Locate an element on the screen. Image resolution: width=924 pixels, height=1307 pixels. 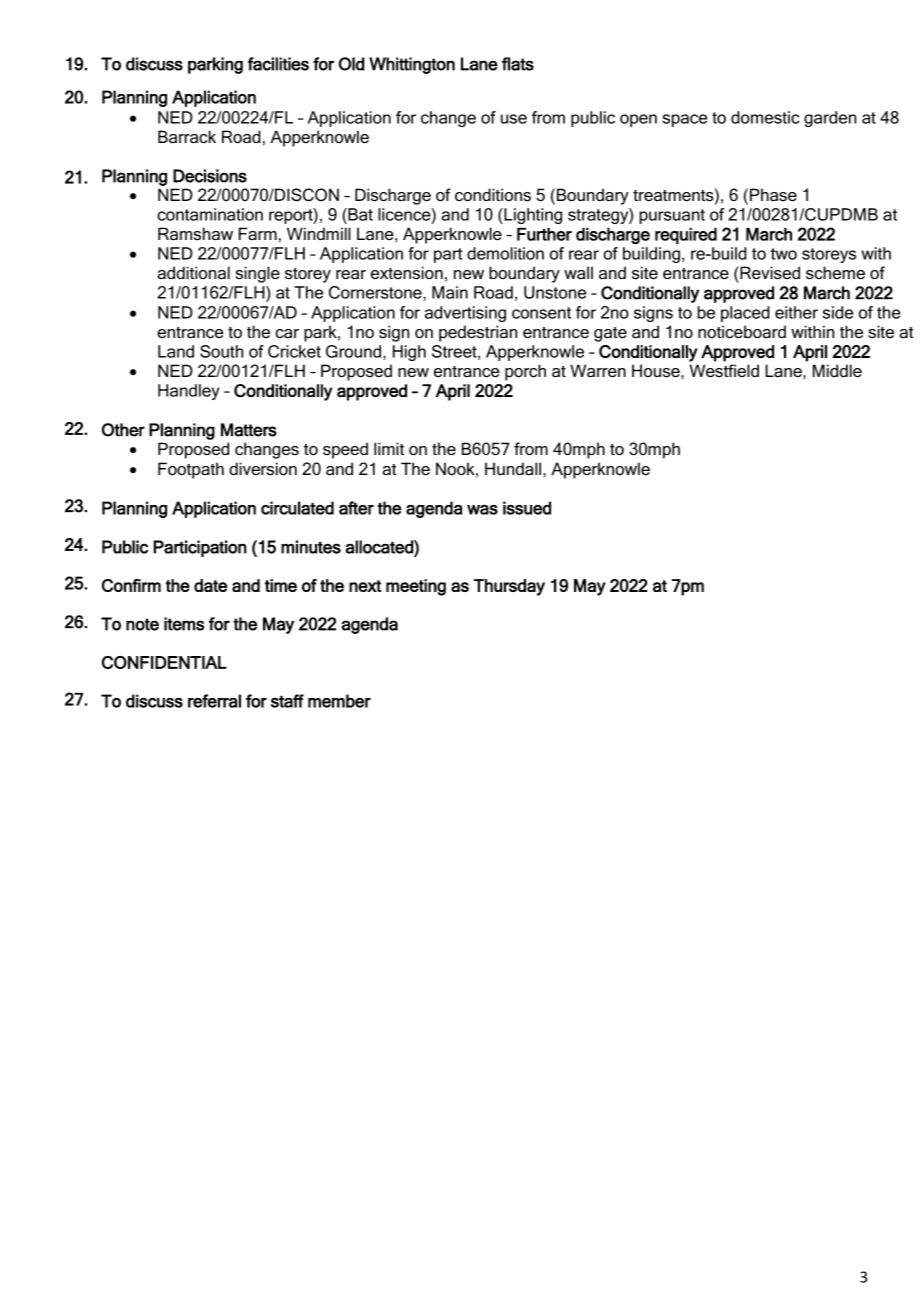
referral is located at coordinates (214, 701).
